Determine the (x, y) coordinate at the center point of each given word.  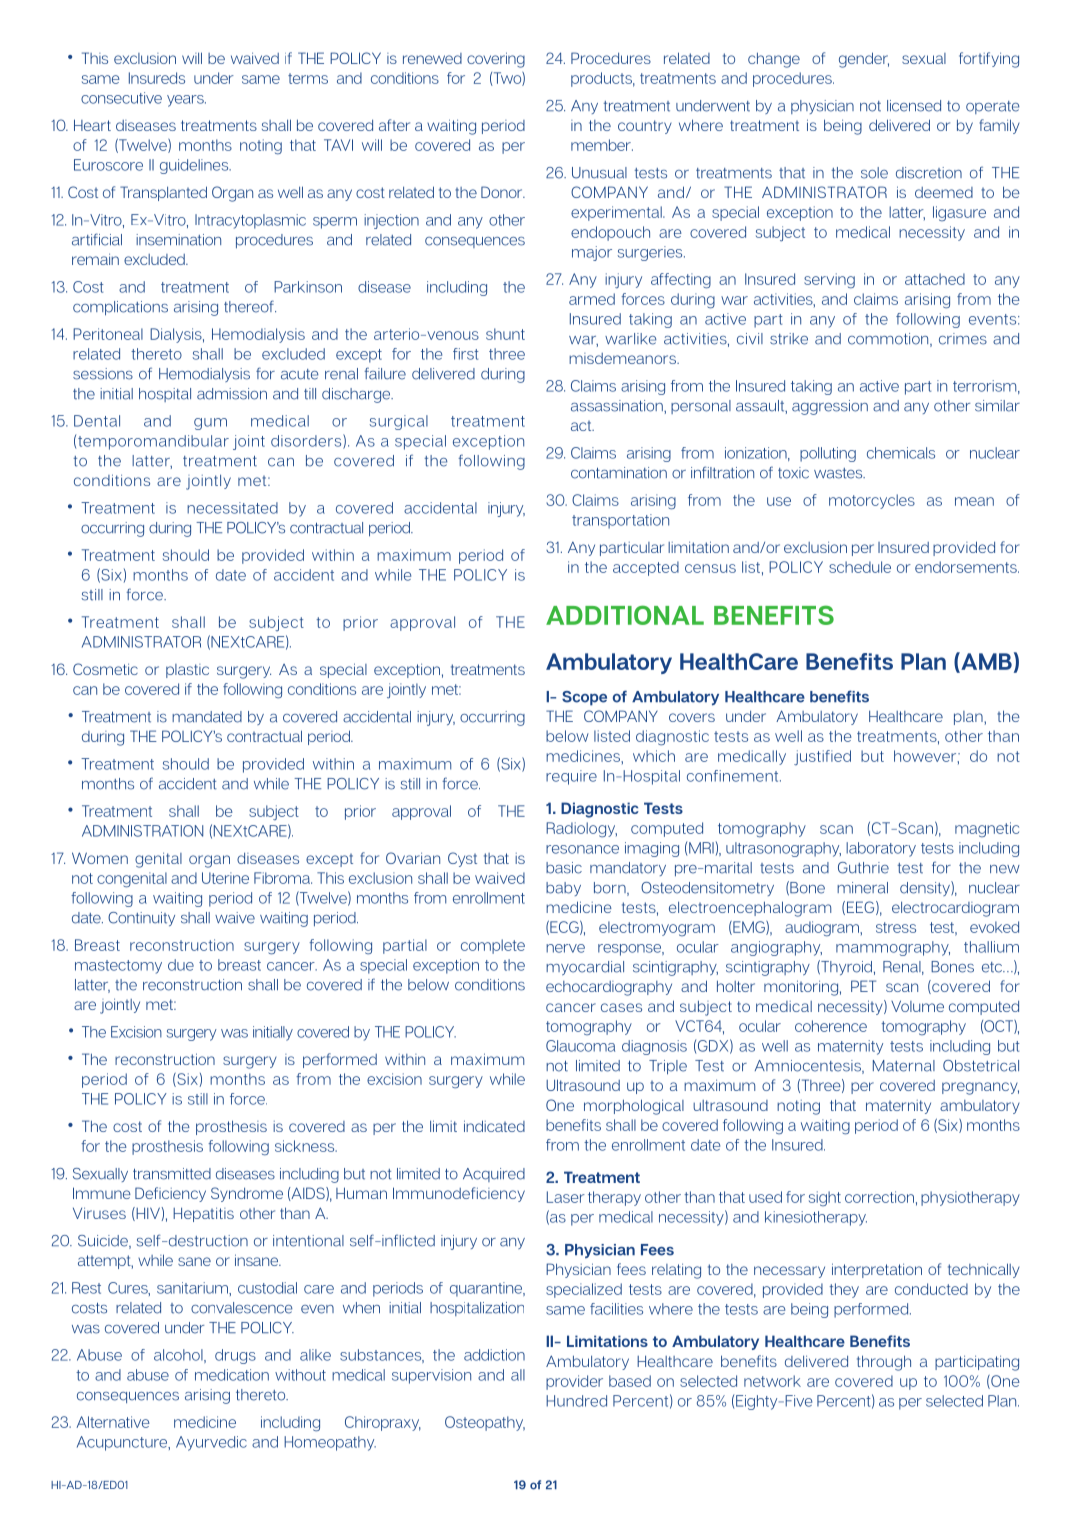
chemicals (901, 453)
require (571, 777)
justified (822, 757)
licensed (914, 106)
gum (210, 424)
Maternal (904, 1066)
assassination (618, 406)
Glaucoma (580, 1046)
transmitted (172, 1174)
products (603, 79)
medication (232, 1375)
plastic (187, 671)
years (186, 101)
